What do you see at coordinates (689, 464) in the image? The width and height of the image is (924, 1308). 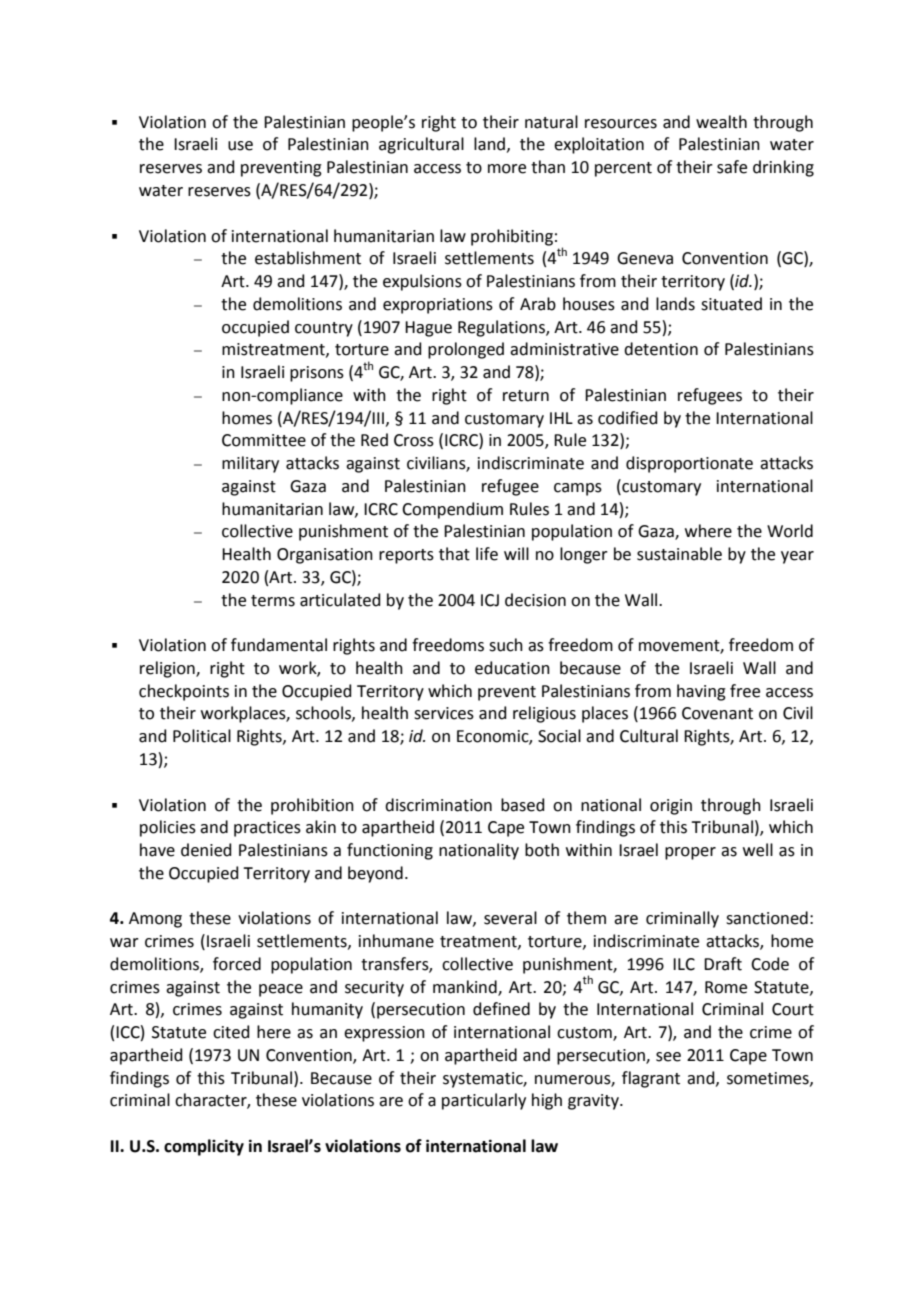 I see `disproportionate` at bounding box center [689, 464].
